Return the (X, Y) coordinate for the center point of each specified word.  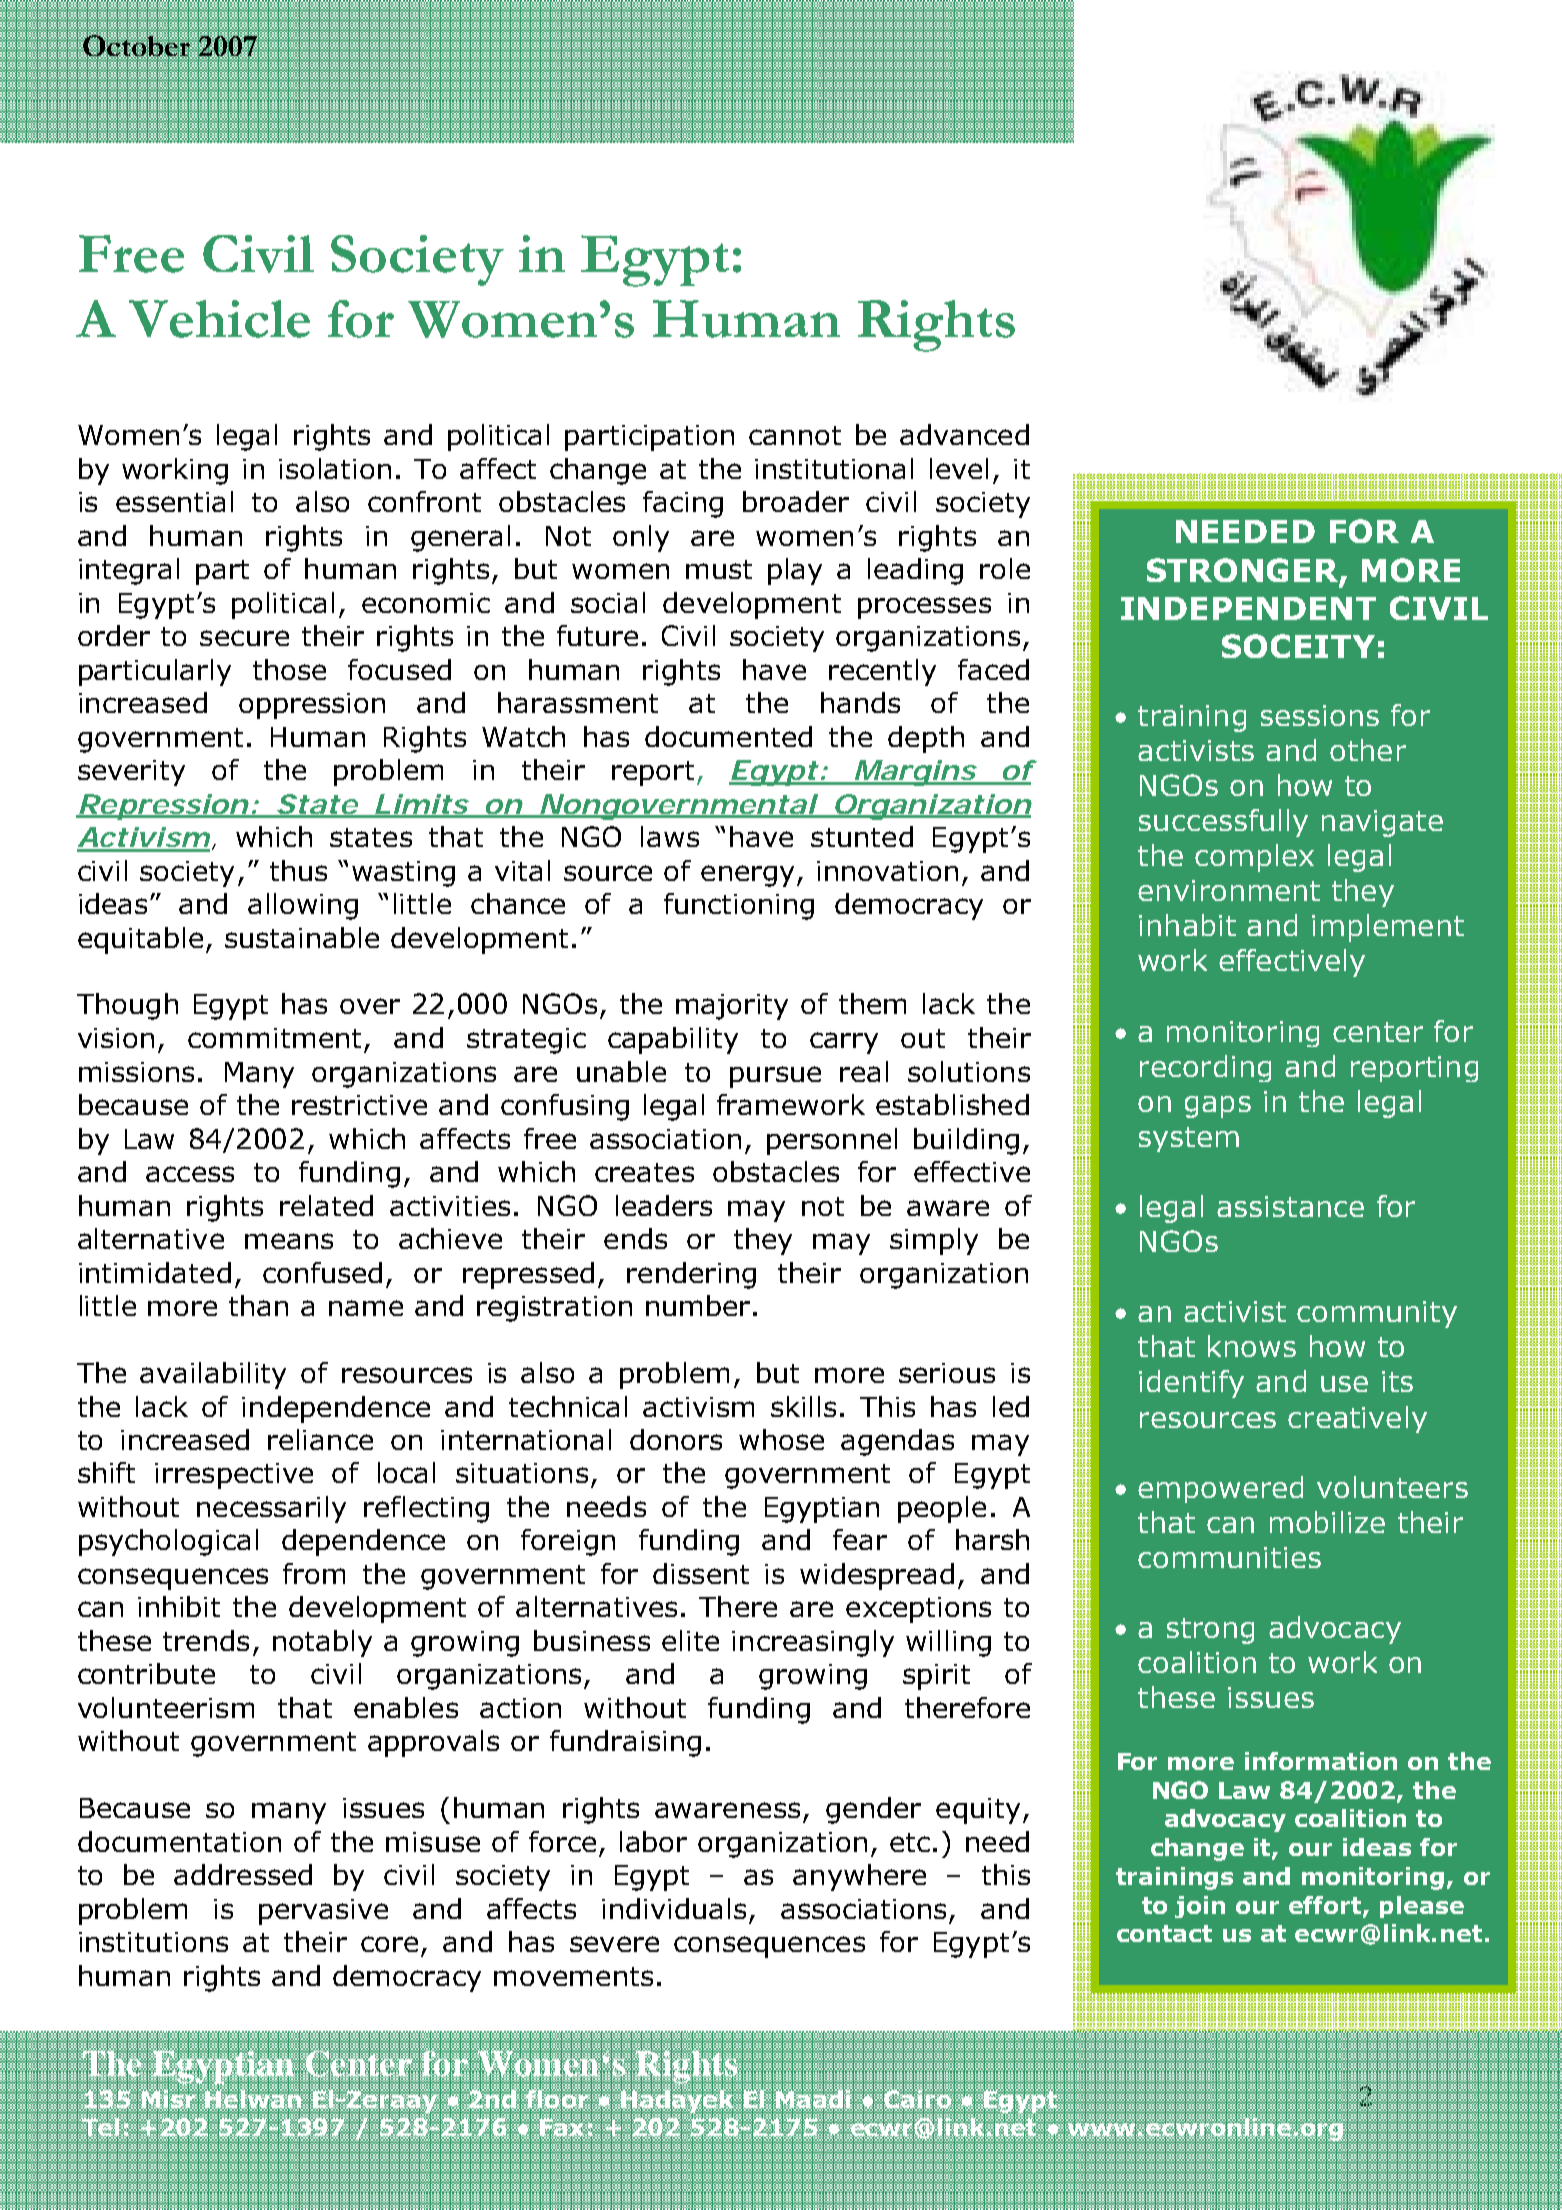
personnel (832, 1141)
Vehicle (219, 319)
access (190, 1174)
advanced (964, 434)
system (1189, 1139)
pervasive (323, 1912)
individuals (674, 1908)
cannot (795, 435)
